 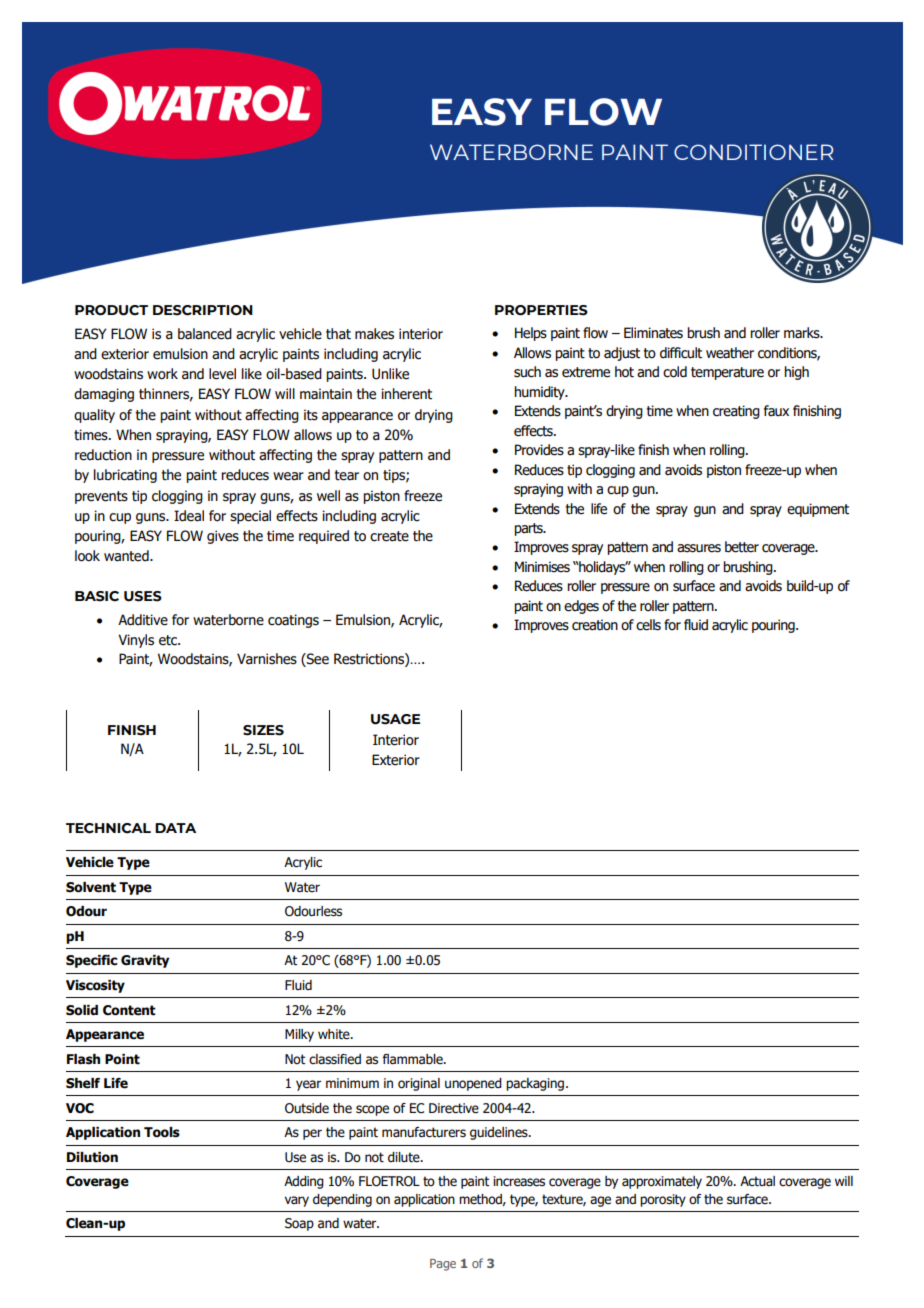 What do you see at coordinates (162, 1132) in the page?
I see `Tools` at bounding box center [162, 1132].
